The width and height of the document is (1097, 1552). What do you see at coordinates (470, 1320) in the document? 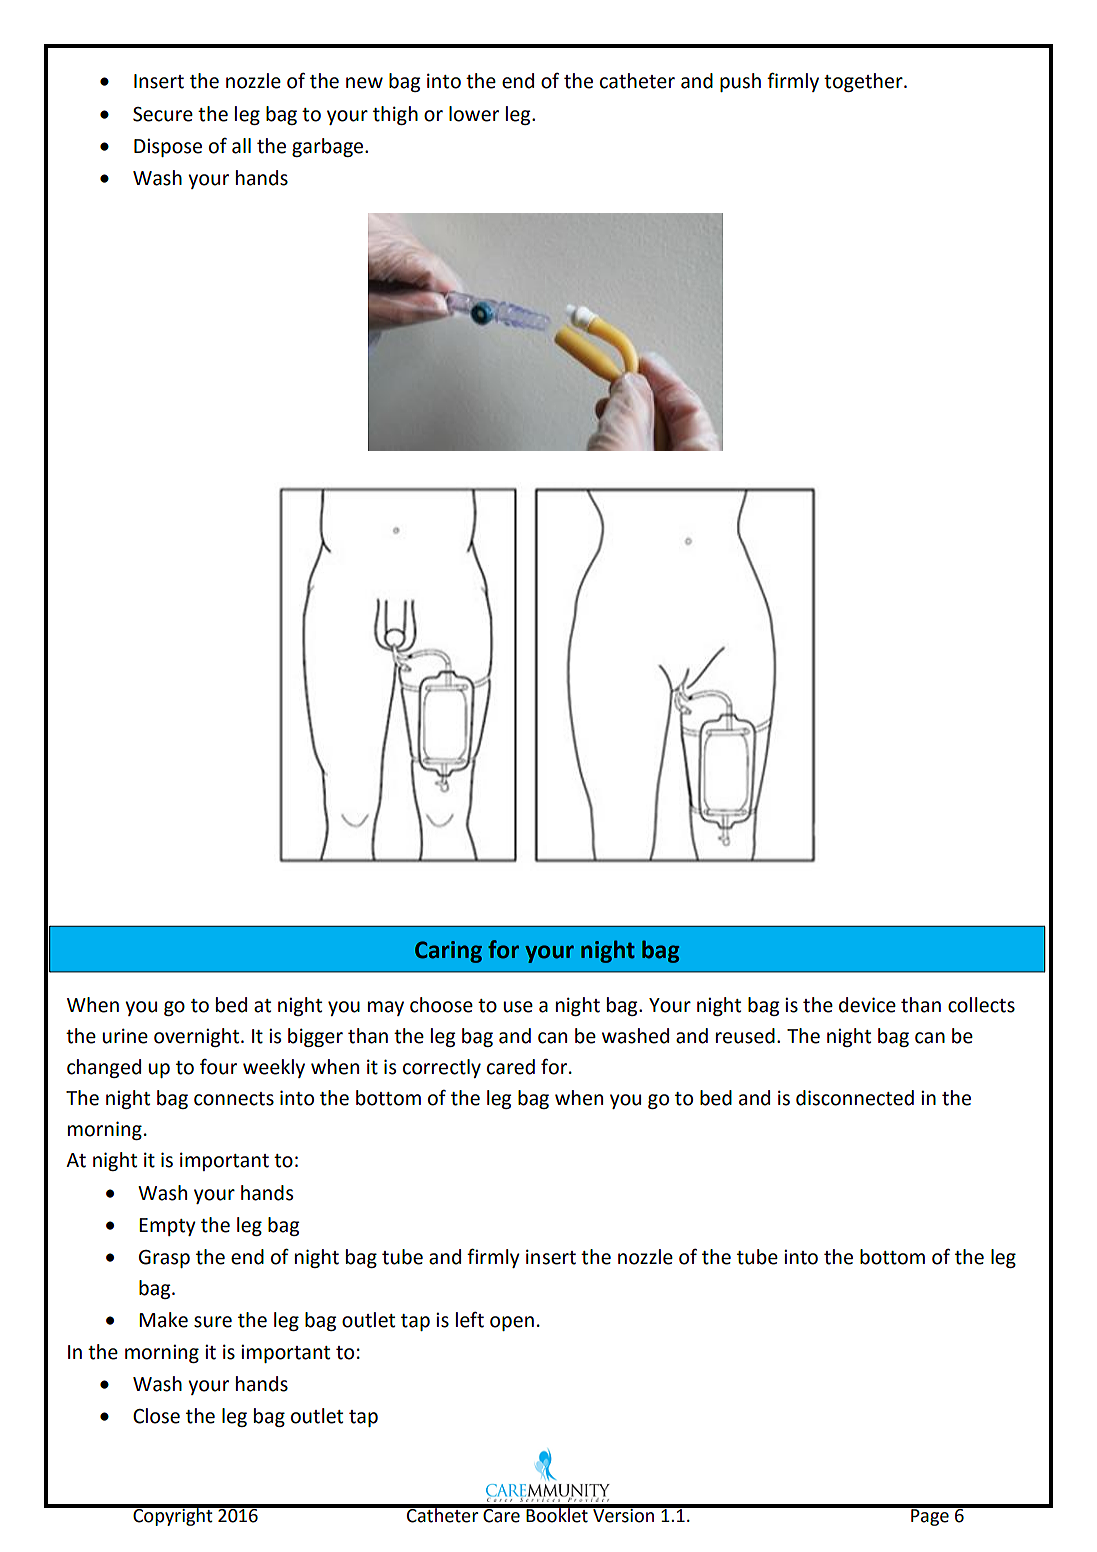
I see `left` at bounding box center [470, 1320].
